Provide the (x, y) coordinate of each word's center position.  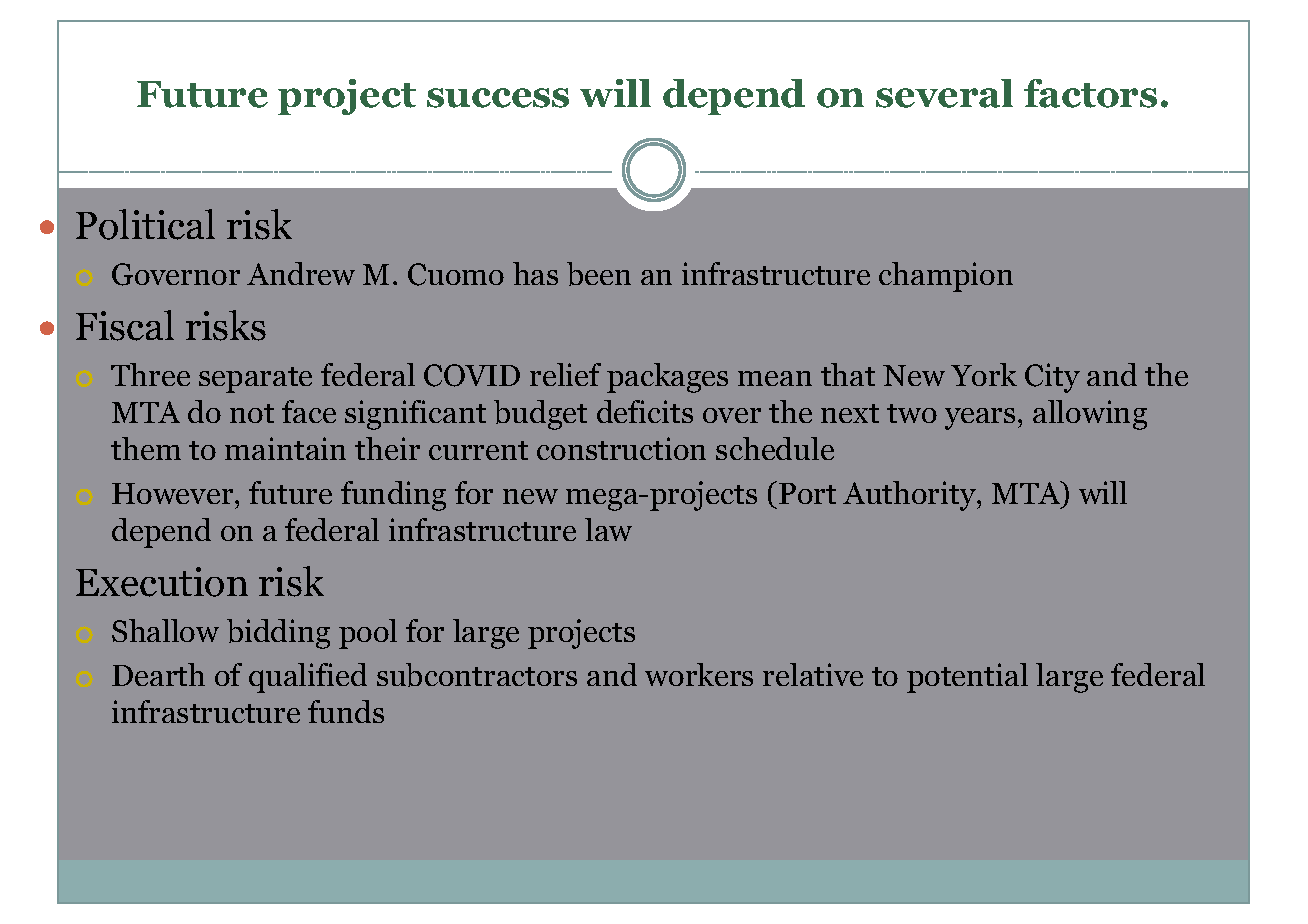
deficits (645, 411)
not (252, 413)
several (944, 93)
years (980, 419)
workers (699, 674)
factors (1090, 93)
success (498, 98)
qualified (308, 678)
